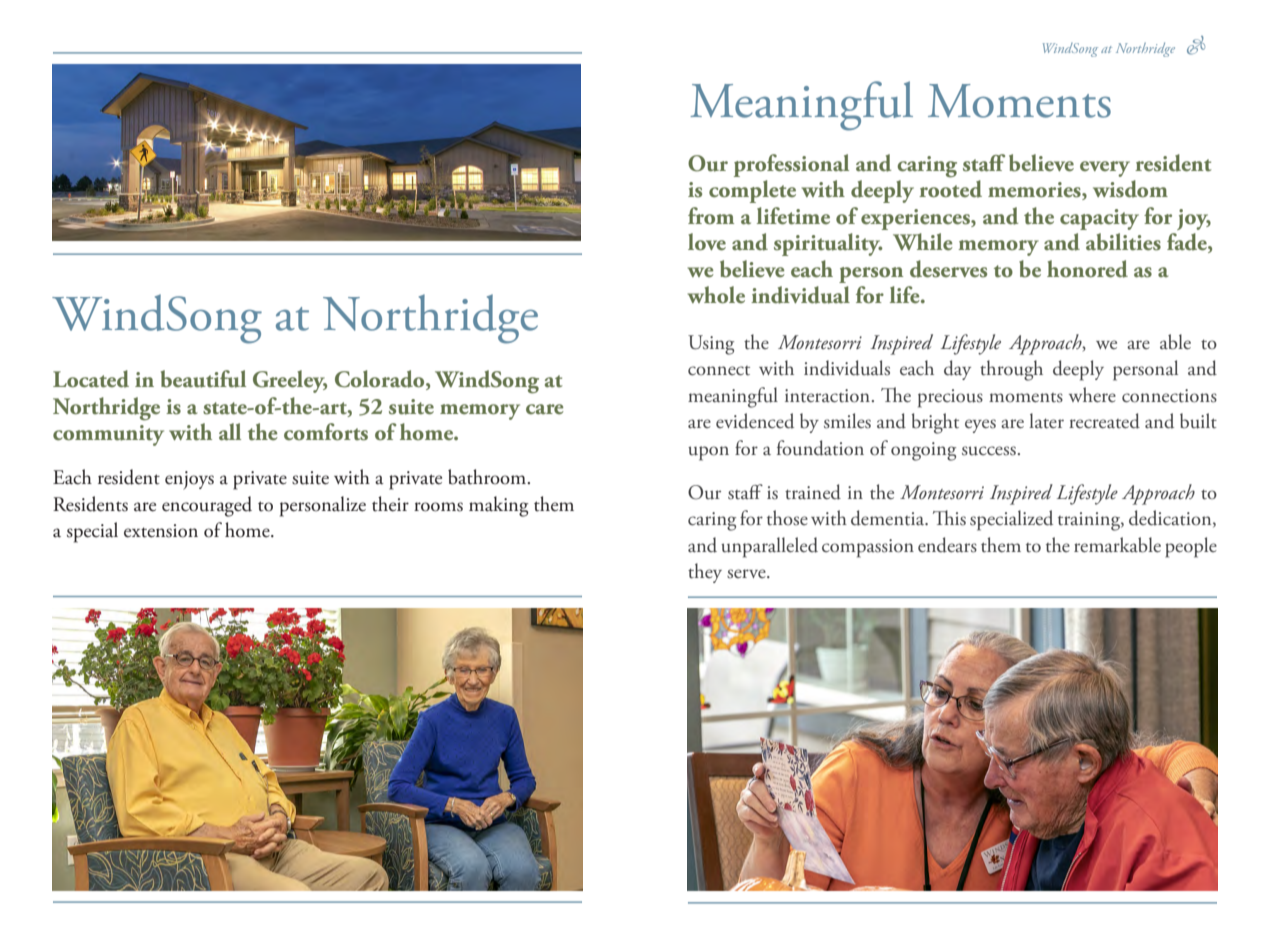 The height and width of the page is (952, 1270). I want to click on whole, so click(716, 295).
